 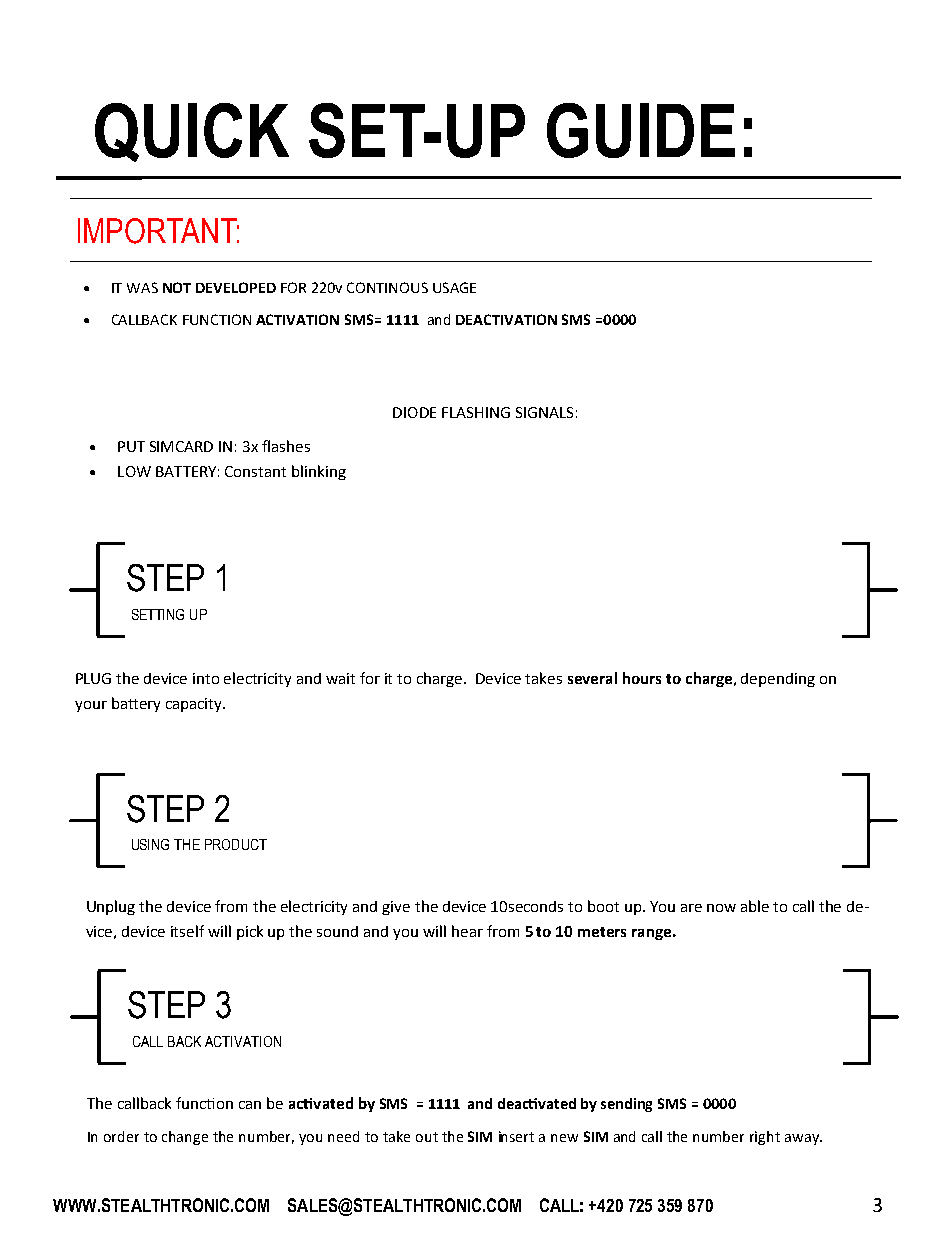 What do you see at coordinates (192, 132) in the image?
I see `QUICK` at bounding box center [192, 132].
